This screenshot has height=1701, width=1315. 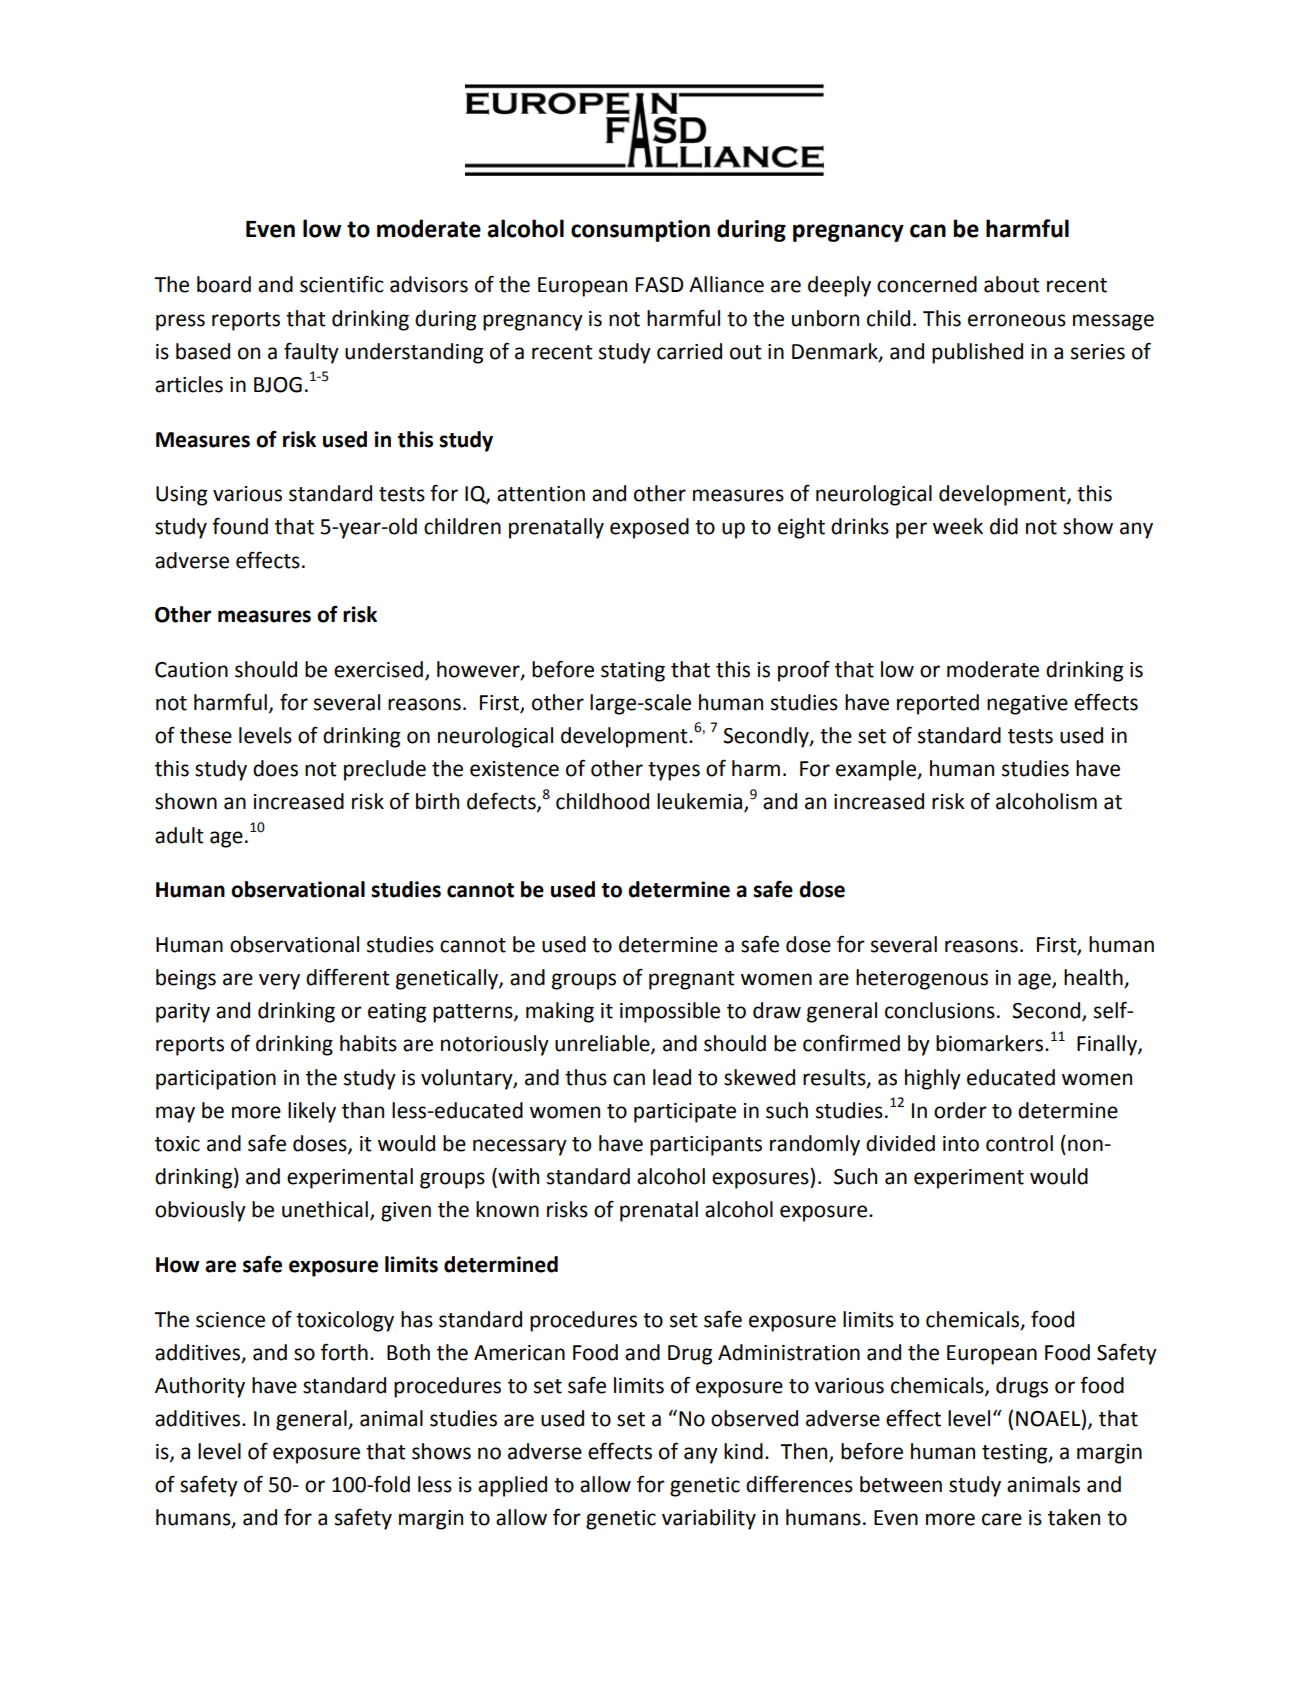 What do you see at coordinates (640, 231) in the screenshot?
I see `consumption` at bounding box center [640, 231].
